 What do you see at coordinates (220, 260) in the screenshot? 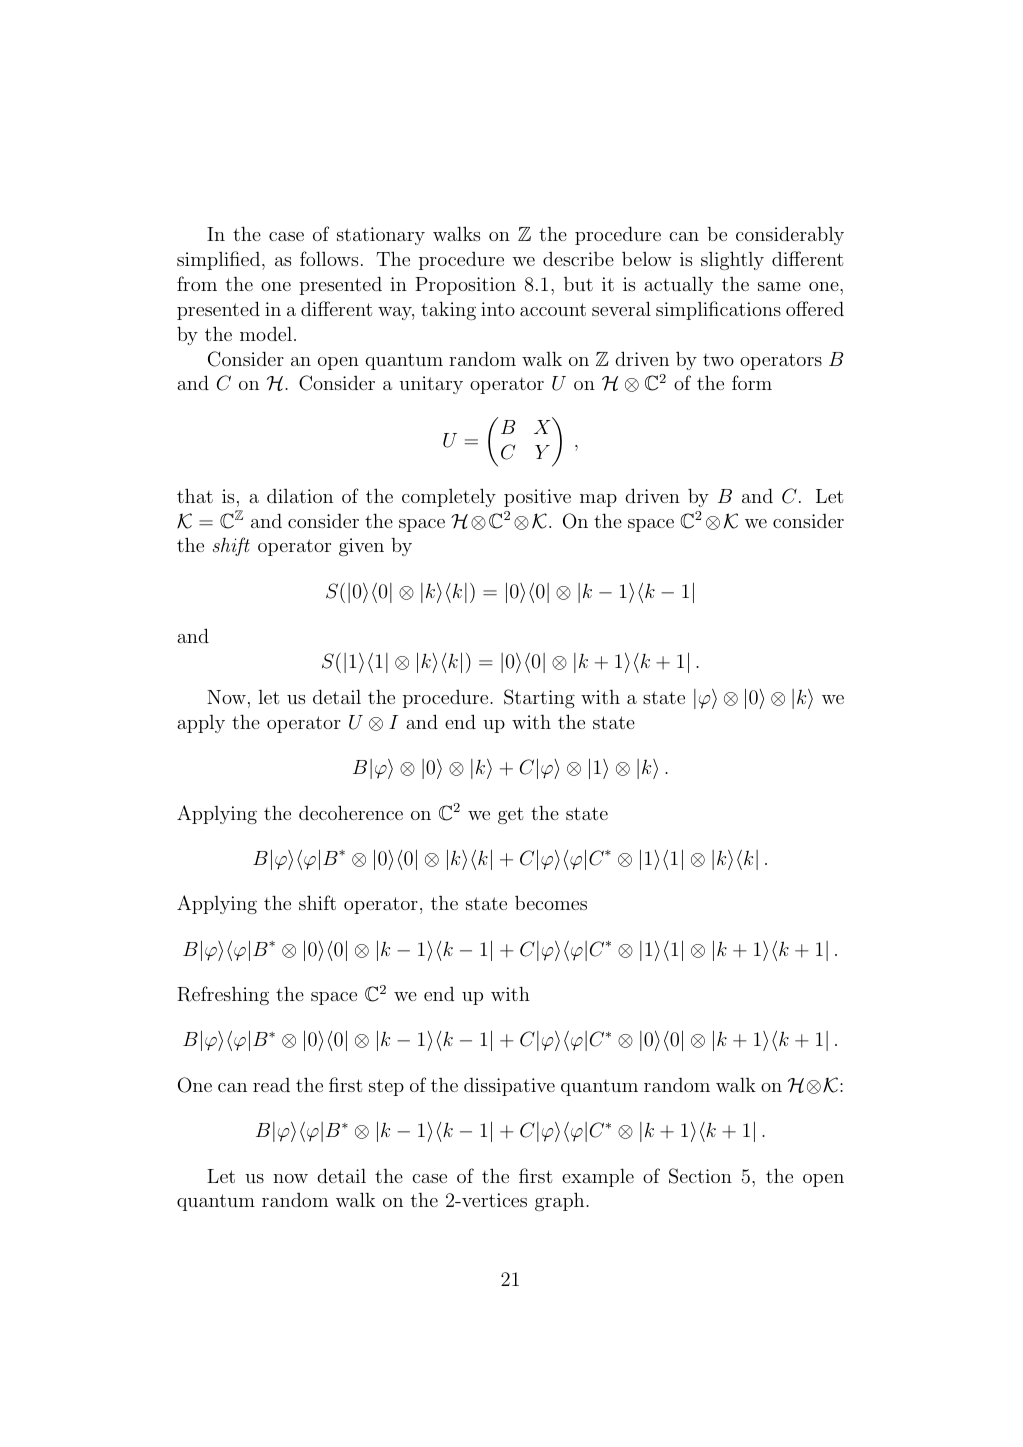
I see `simplified` at bounding box center [220, 260].
